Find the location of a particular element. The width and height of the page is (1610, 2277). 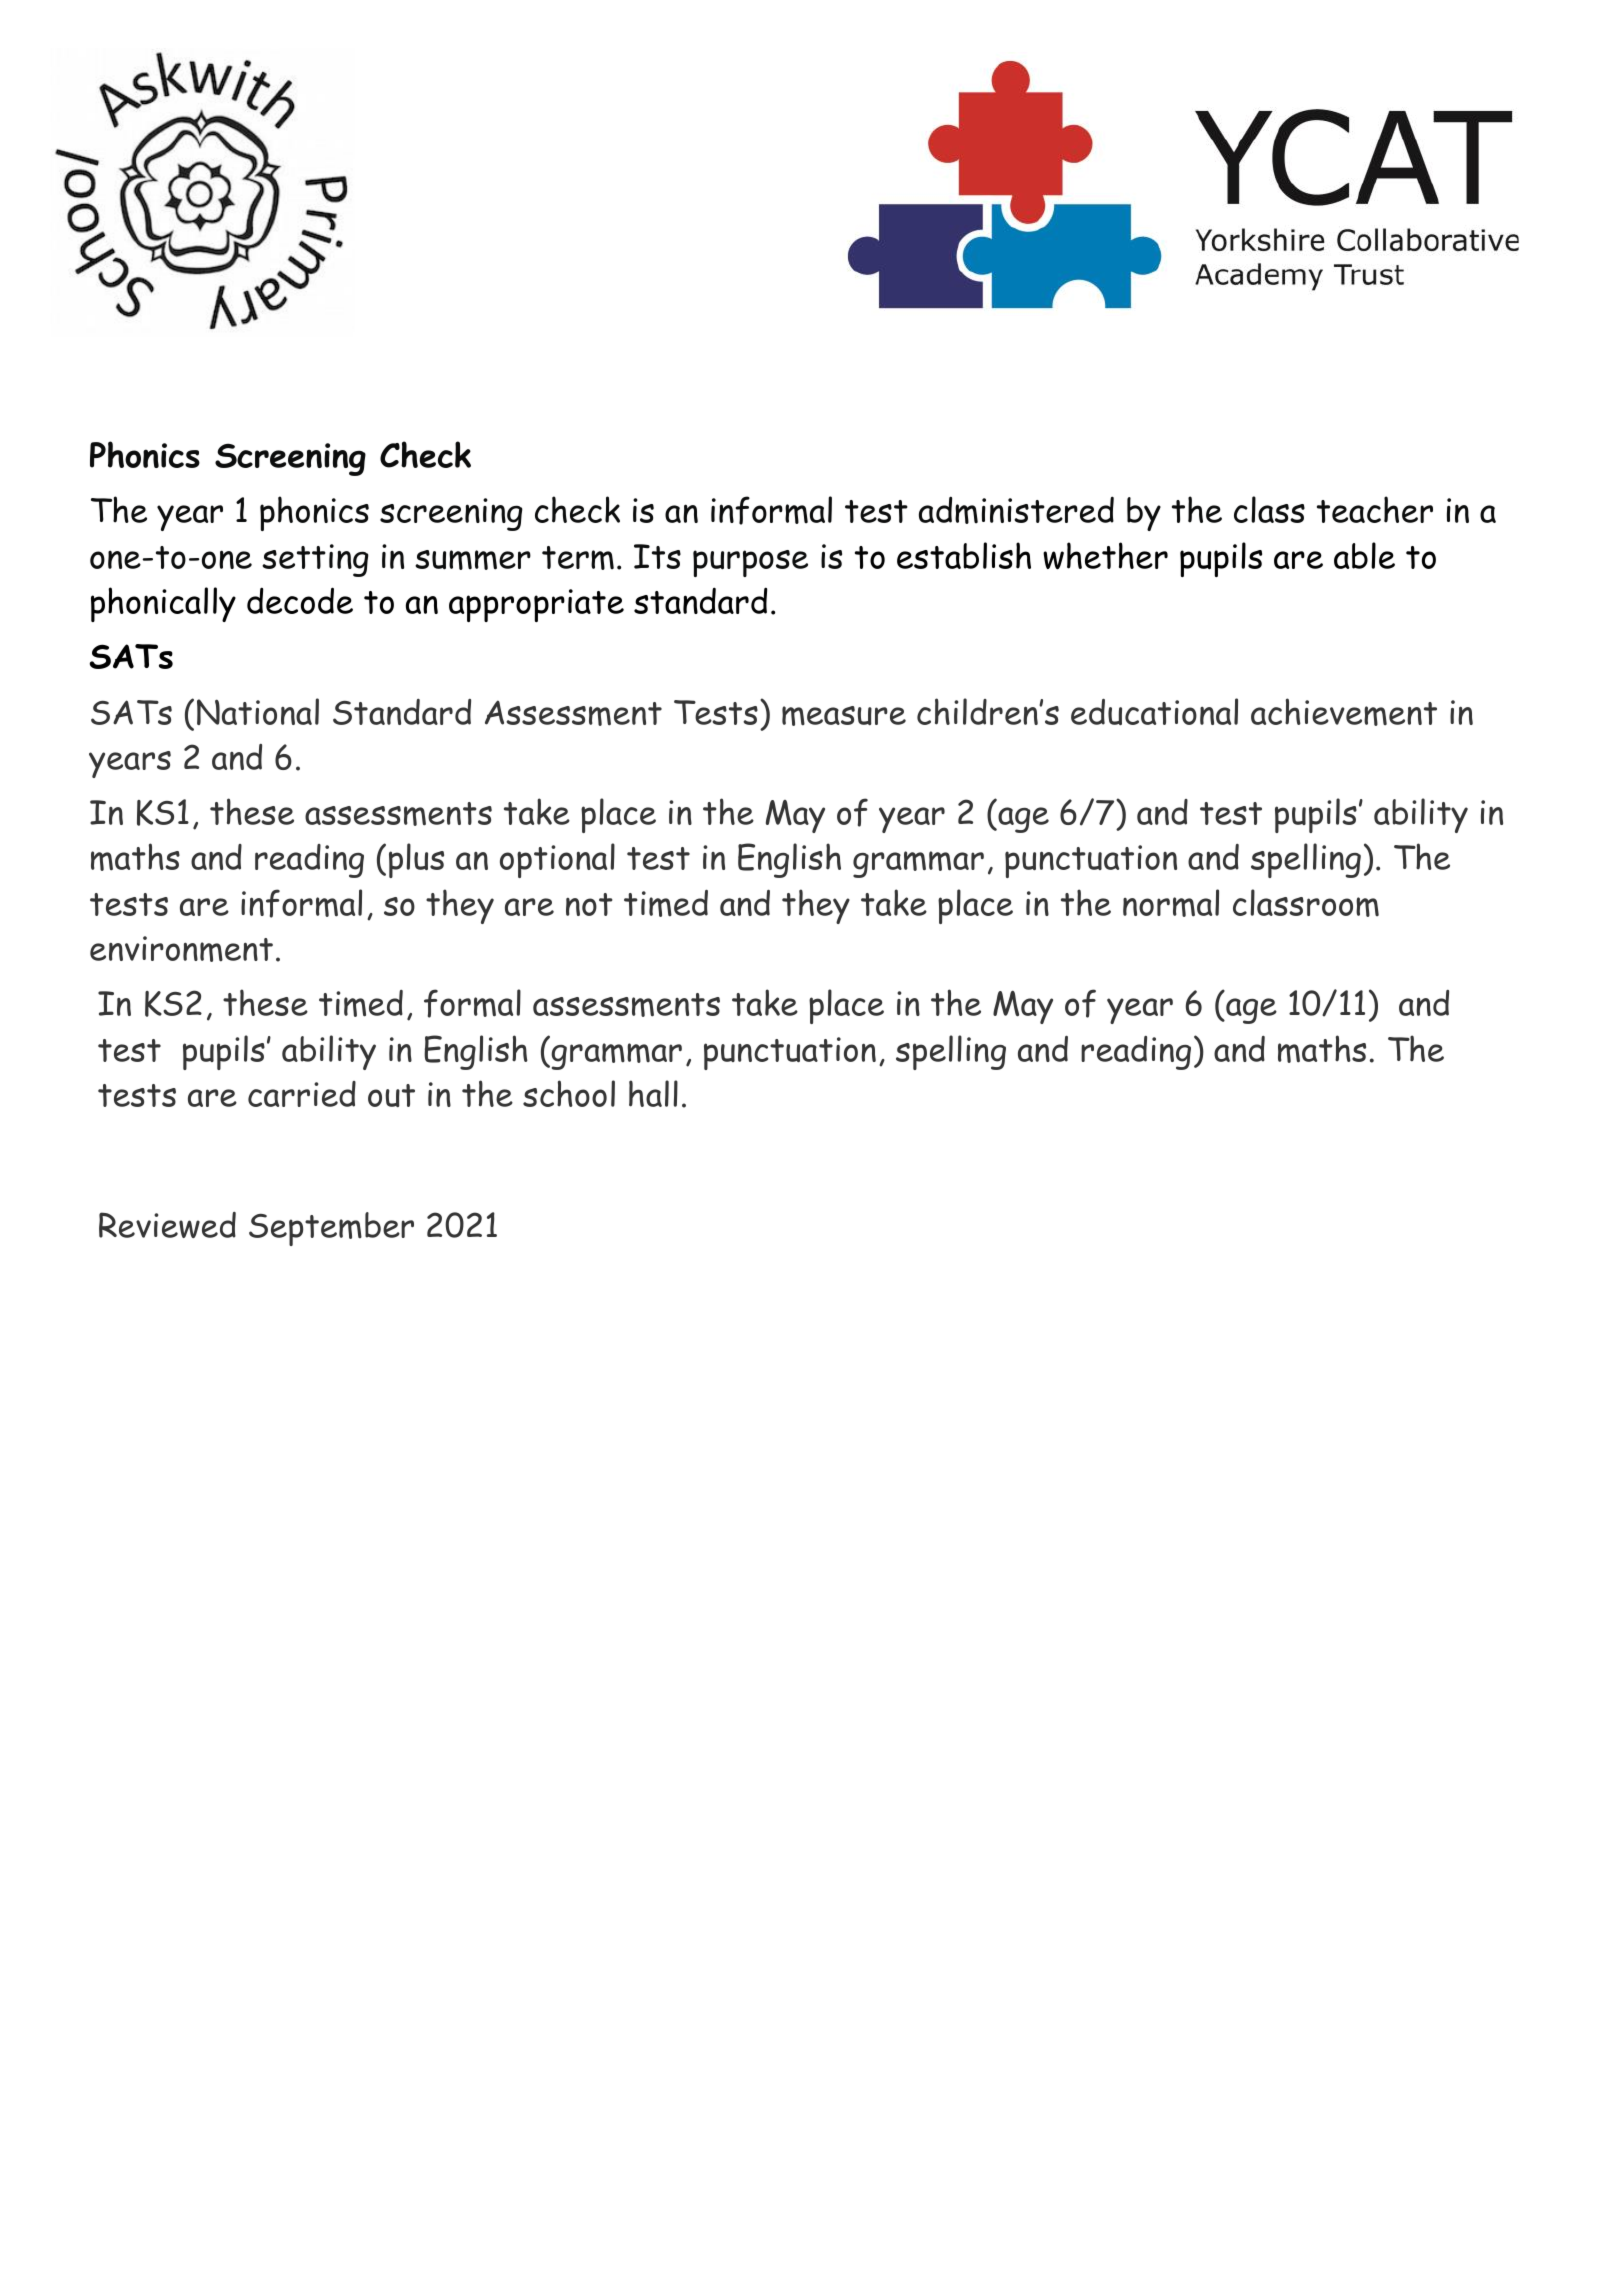

educational is located at coordinates (1154, 711).
